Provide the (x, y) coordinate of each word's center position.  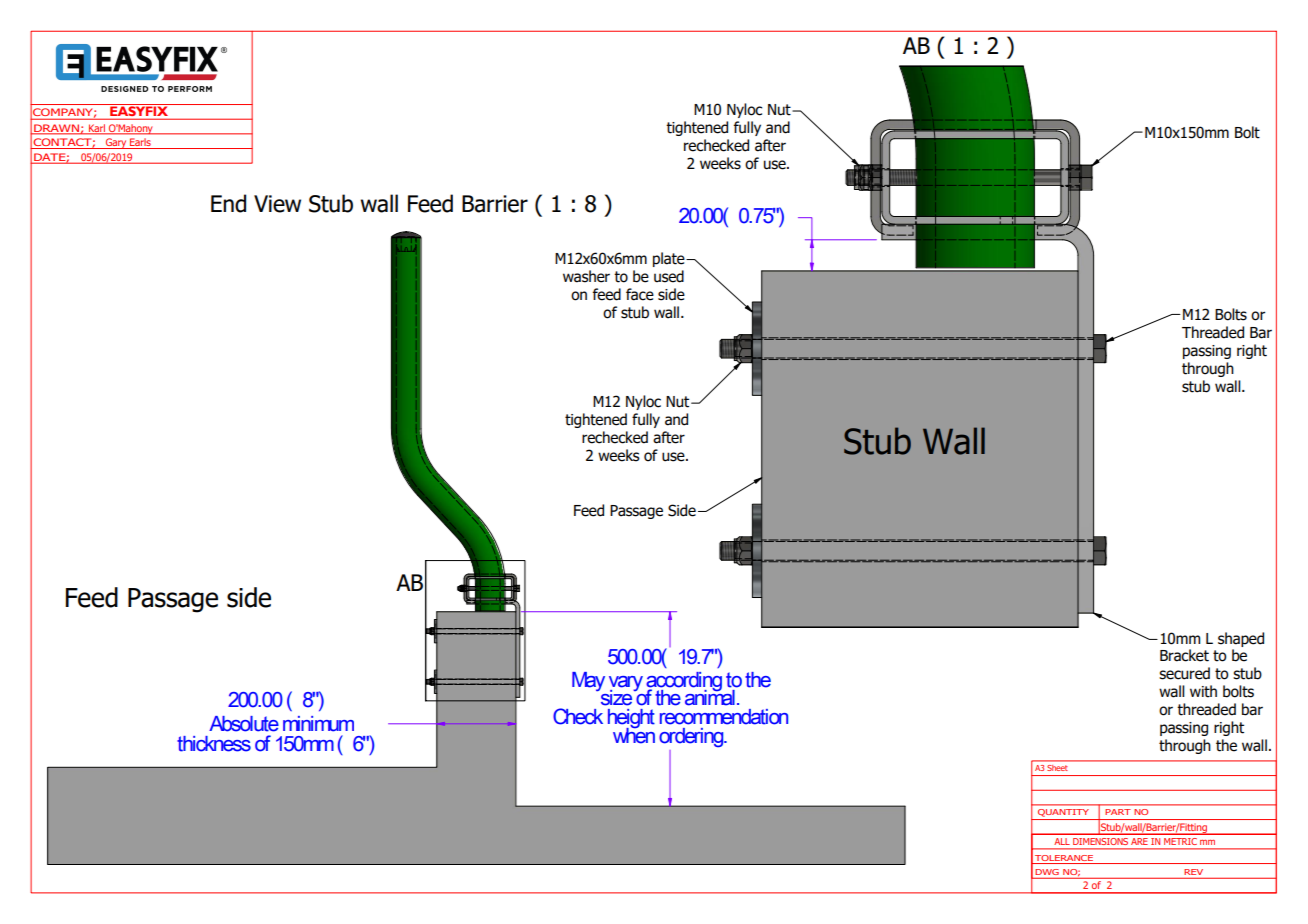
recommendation (724, 717)
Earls (140, 143)
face (640, 294)
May (588, 681)
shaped (1241, 639)
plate (670, 259)
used (669, 276)
